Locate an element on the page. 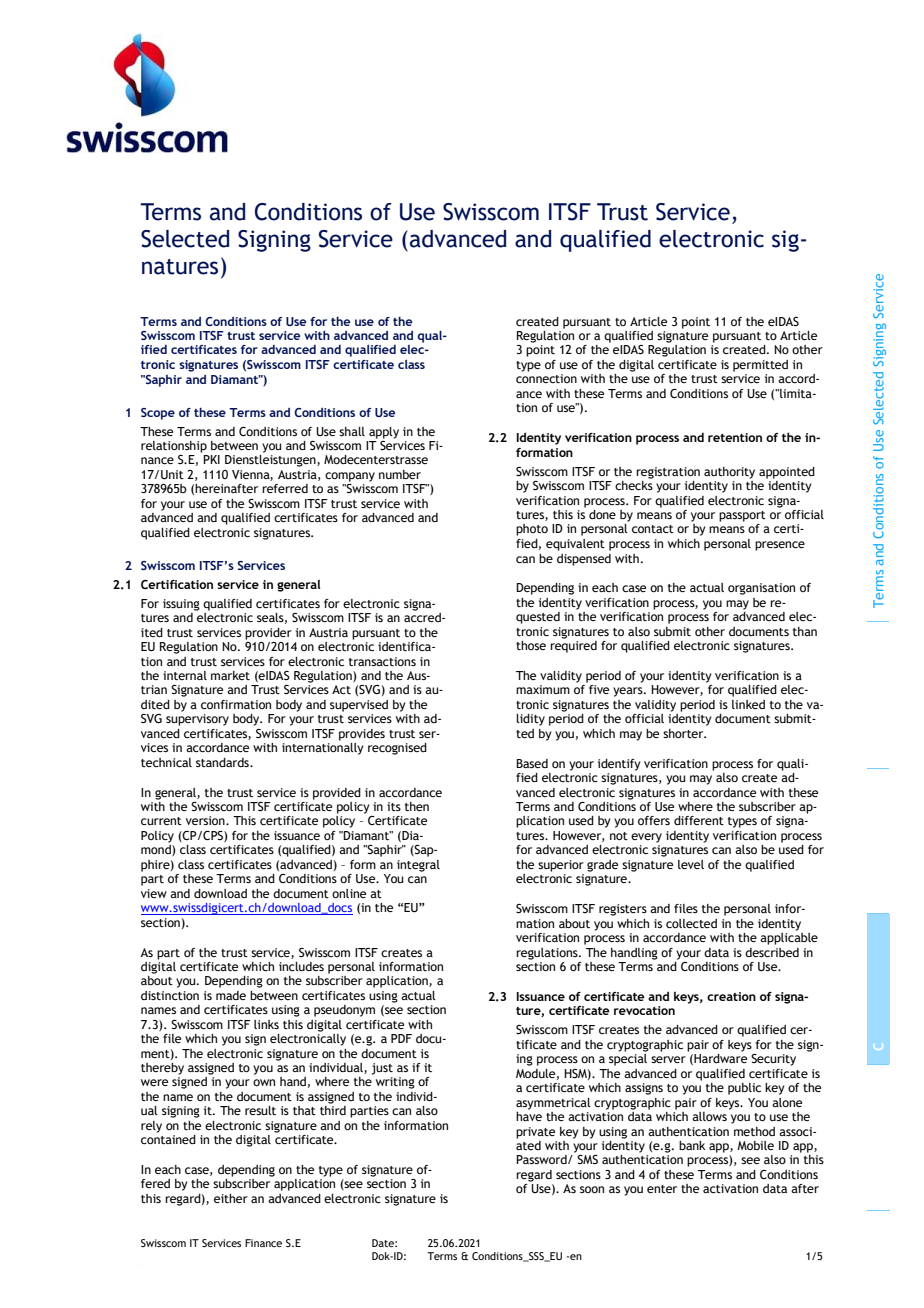 This document has height=1308, width=924. permitted is located at coordinates (760, 366).
